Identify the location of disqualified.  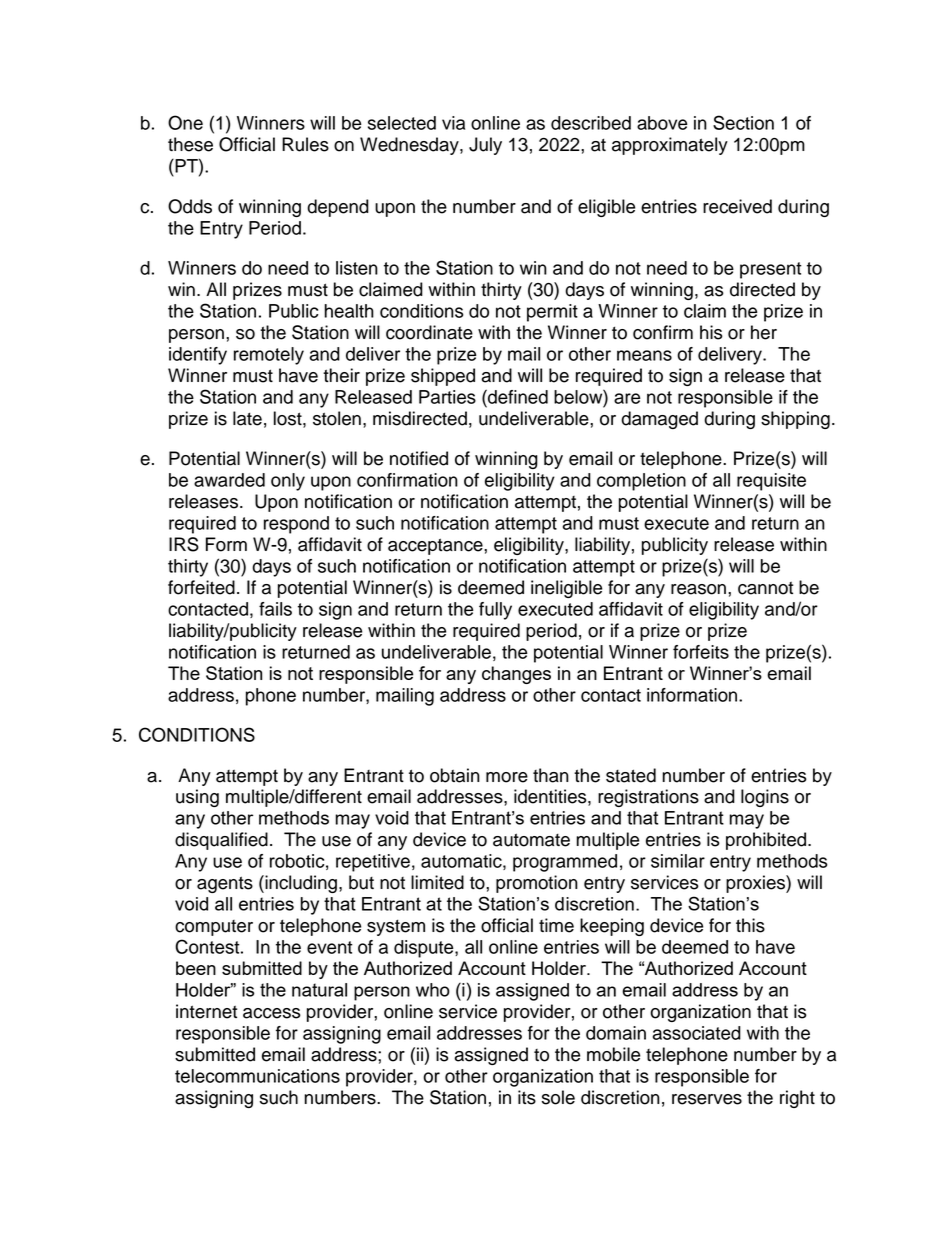
(221, 841).
